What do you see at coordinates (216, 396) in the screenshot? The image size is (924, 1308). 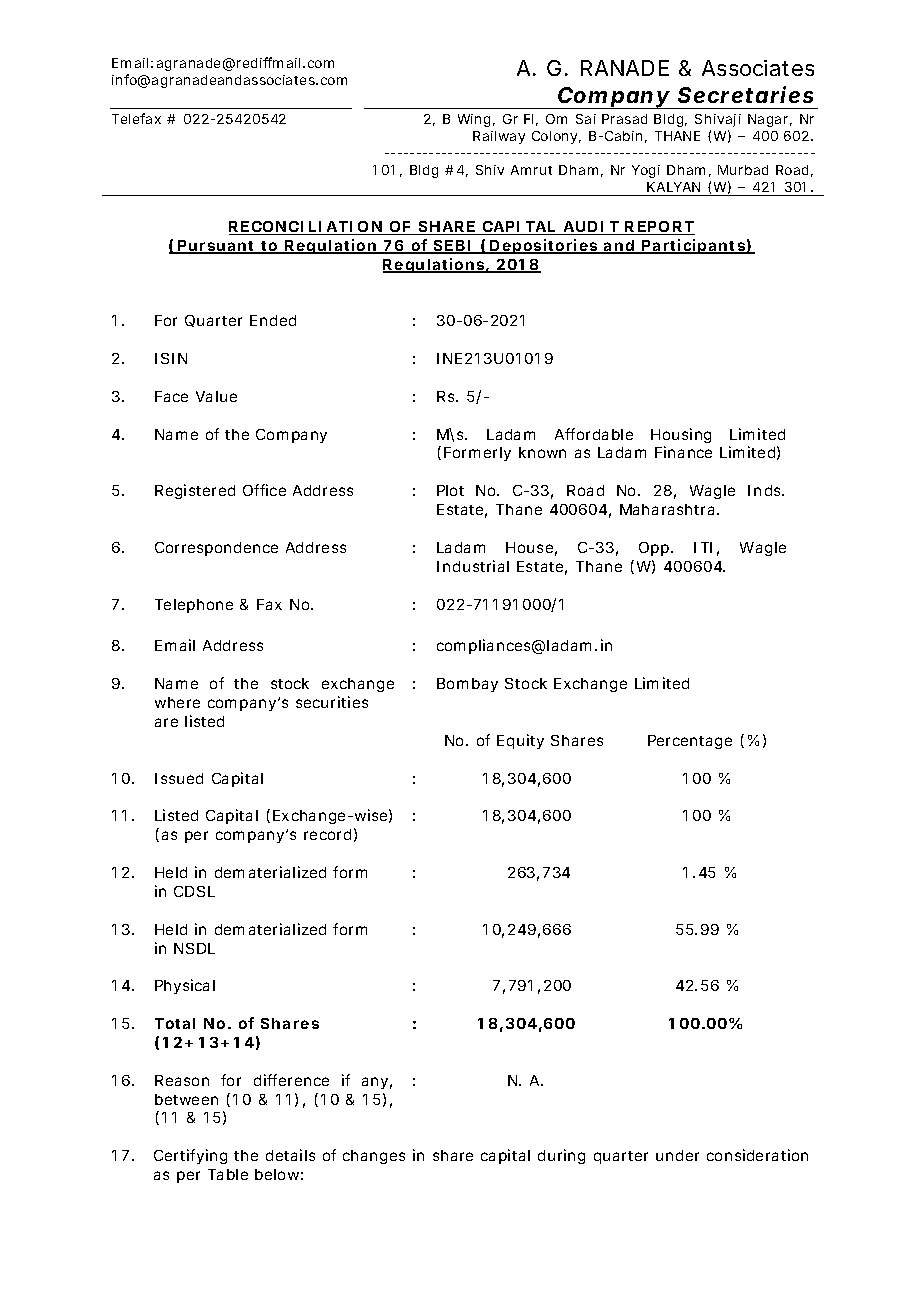 I see `Value` at bounding box center [216, 396].
